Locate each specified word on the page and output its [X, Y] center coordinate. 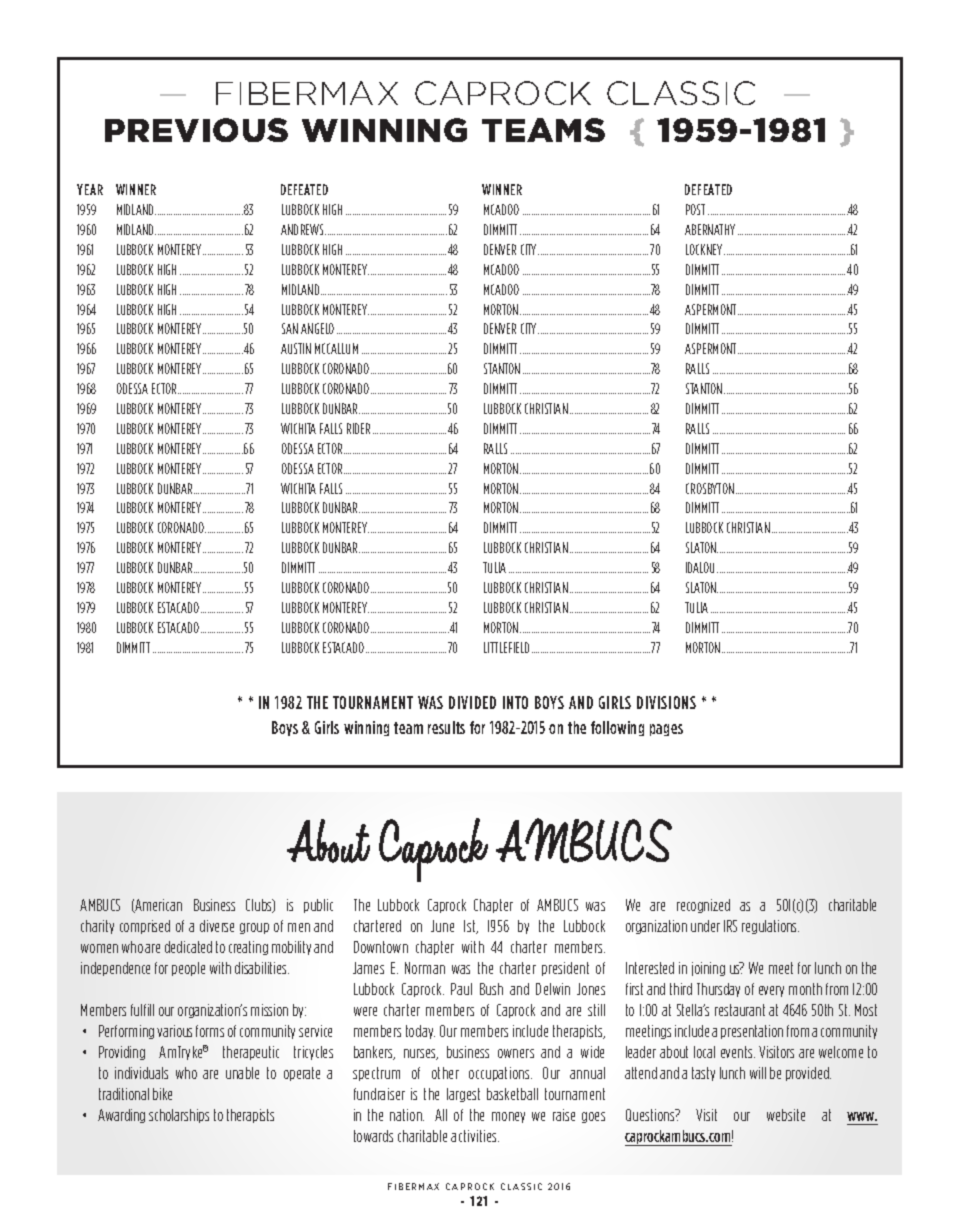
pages [666, 730]
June [442, 926]
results [446, 727]
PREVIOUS [196, 130]
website [786, 1115]
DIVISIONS [666, 702]
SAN [290, 328]
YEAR [90, 189]
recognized [703, 906]
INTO [515, 702]
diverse [217, 926]
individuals [141, 1073]
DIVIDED [472, 702]
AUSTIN [296, 348]
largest [463, 1095]
